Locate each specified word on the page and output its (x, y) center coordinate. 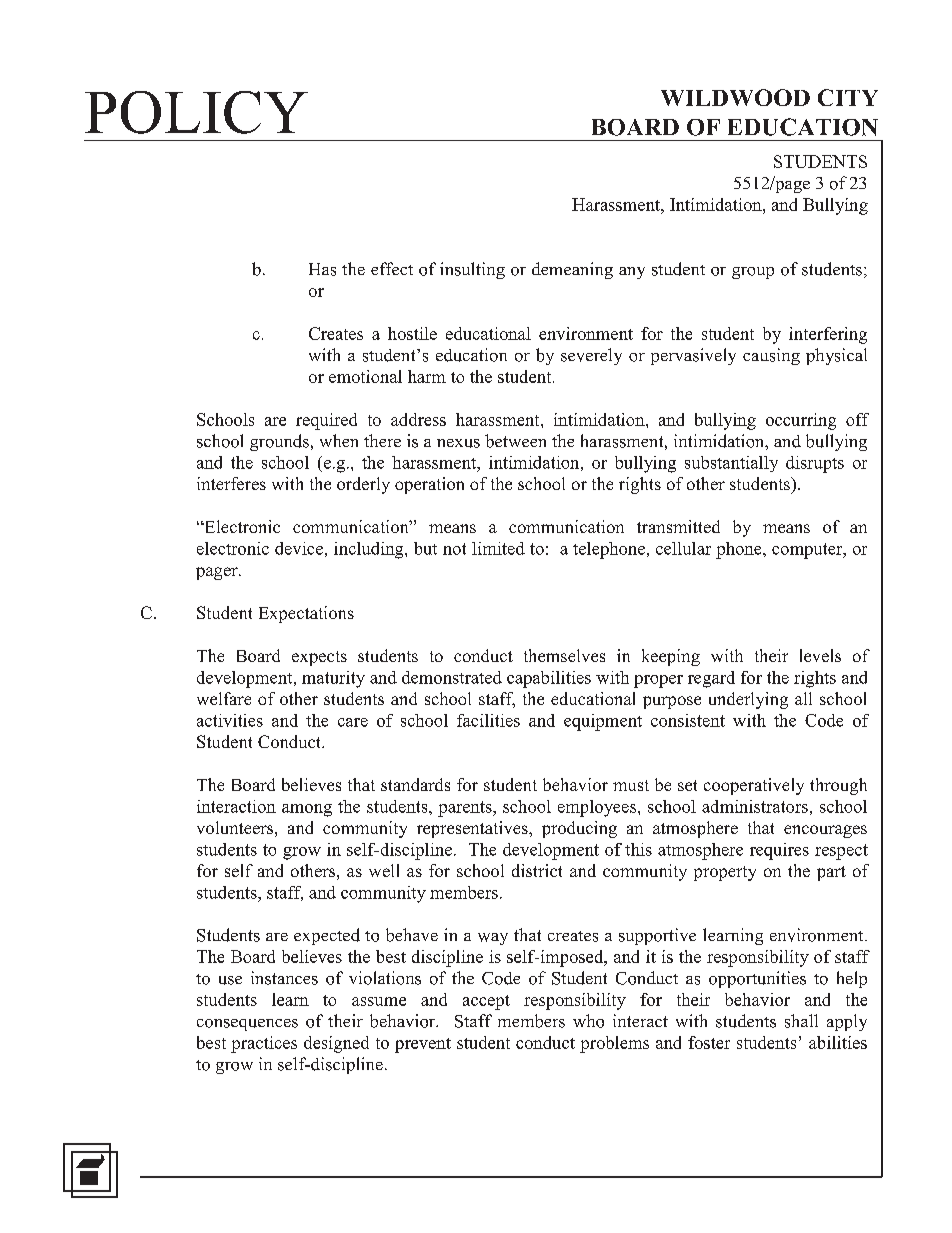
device (299, 548)
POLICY (196, 112)
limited (498, 548)
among (307, 810)
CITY (848, 97)
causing (771, 356)
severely (591, 356)
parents (466, 809)
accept (486, 1002)
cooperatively (754, 786)
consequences (247, 1025)
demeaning (572, 270)
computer (808, 551)
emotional (365, 376)
